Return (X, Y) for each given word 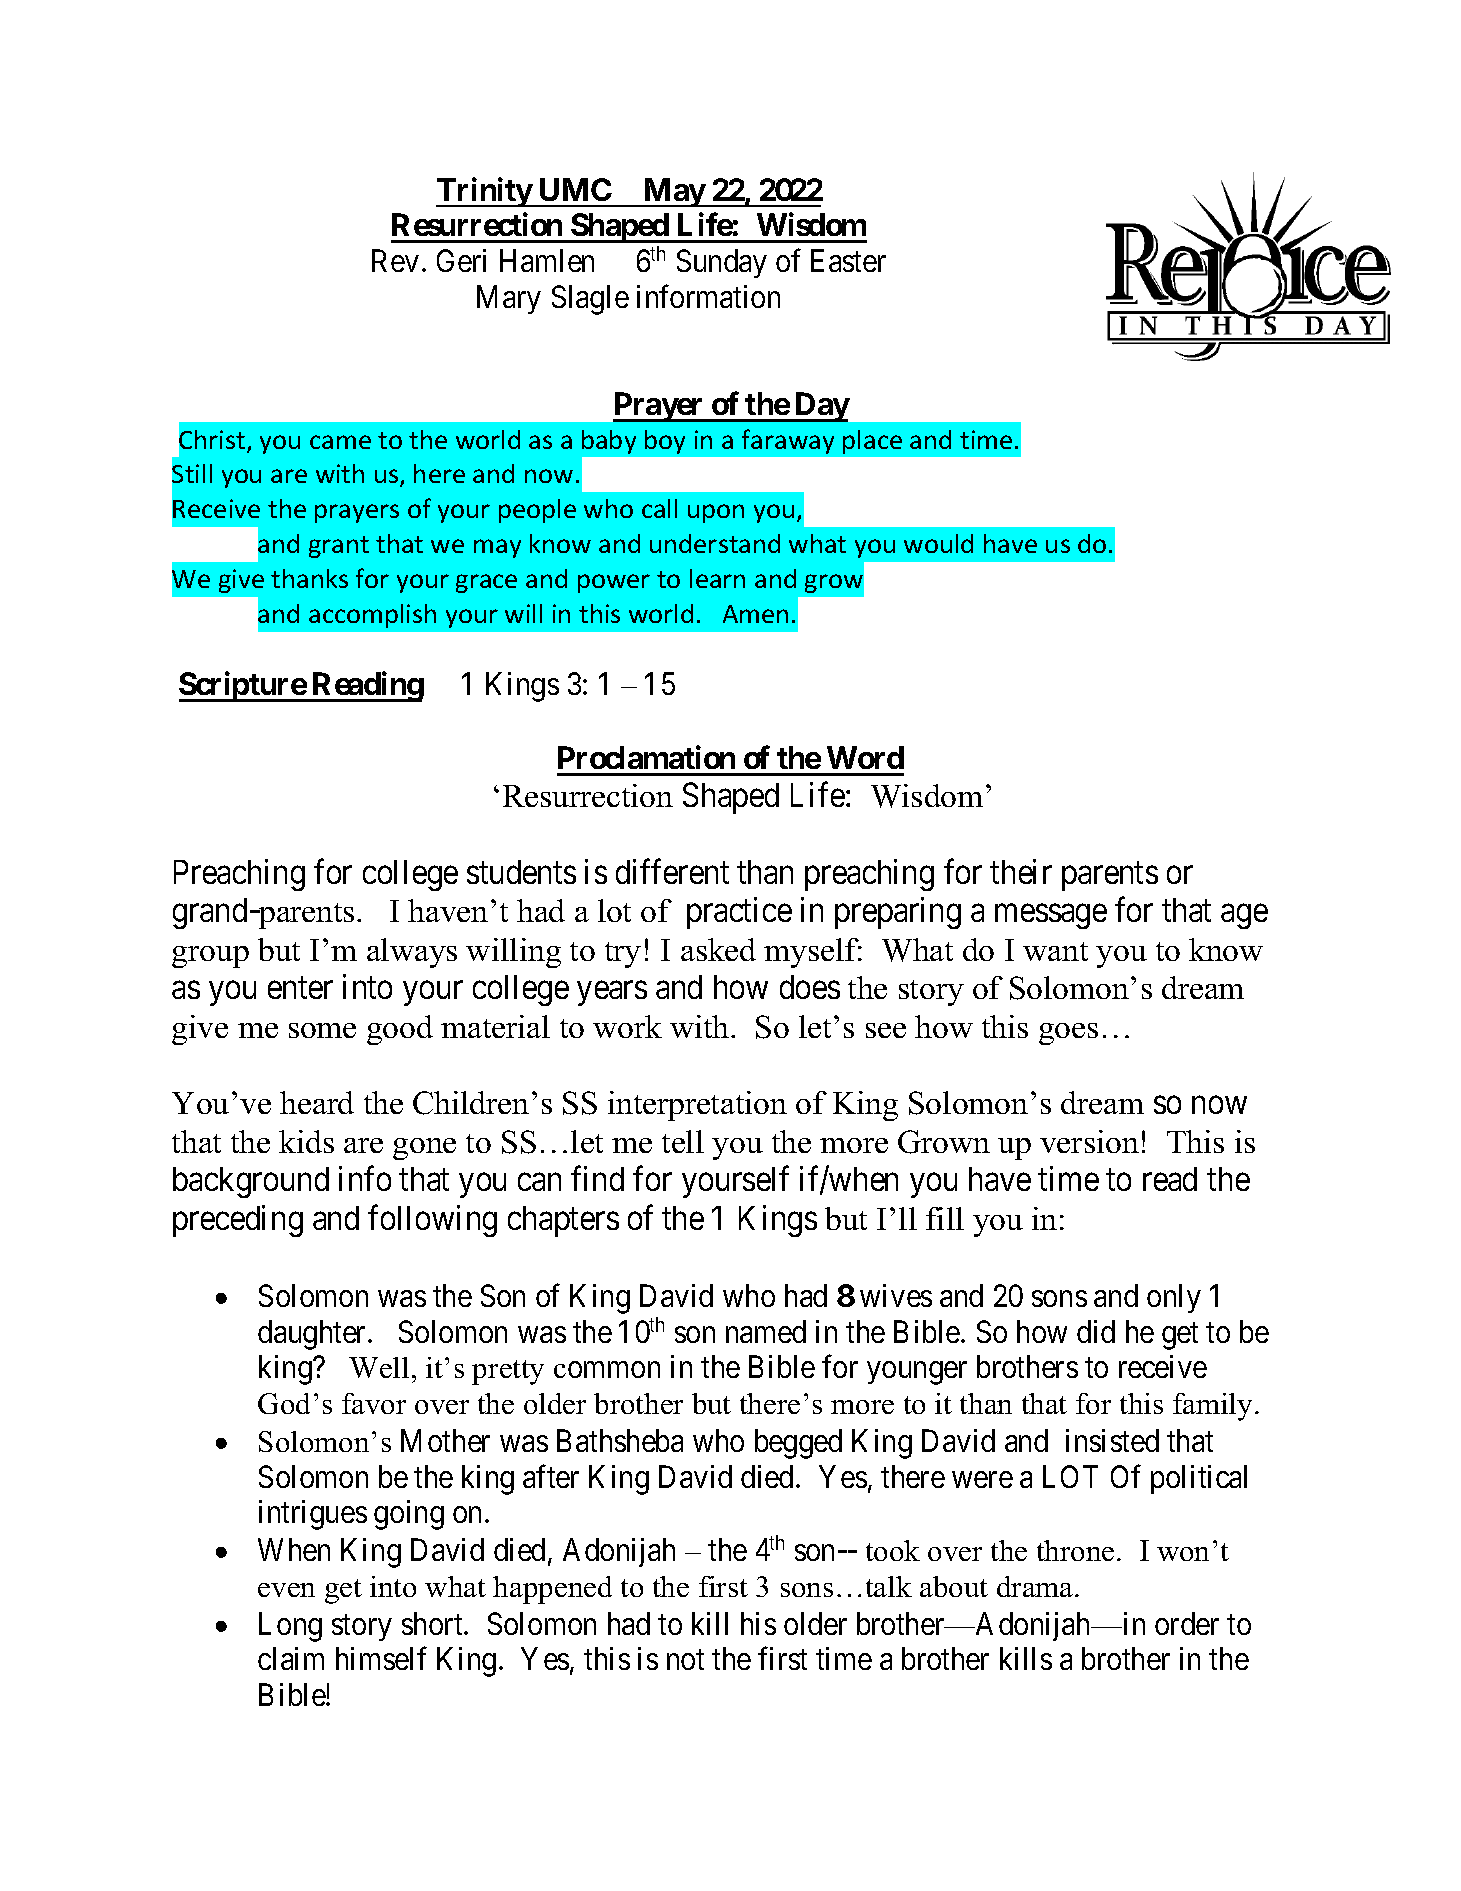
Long (290, 1627)
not (685, 1660)
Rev (395, 261)
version (1089, 1141)
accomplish (372, 616)
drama (1036, 1586)
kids (306, 1141)
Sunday (722, 263)
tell (683, 1141)
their (1021, 871)
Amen (755, 614)
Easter (848, 261)
